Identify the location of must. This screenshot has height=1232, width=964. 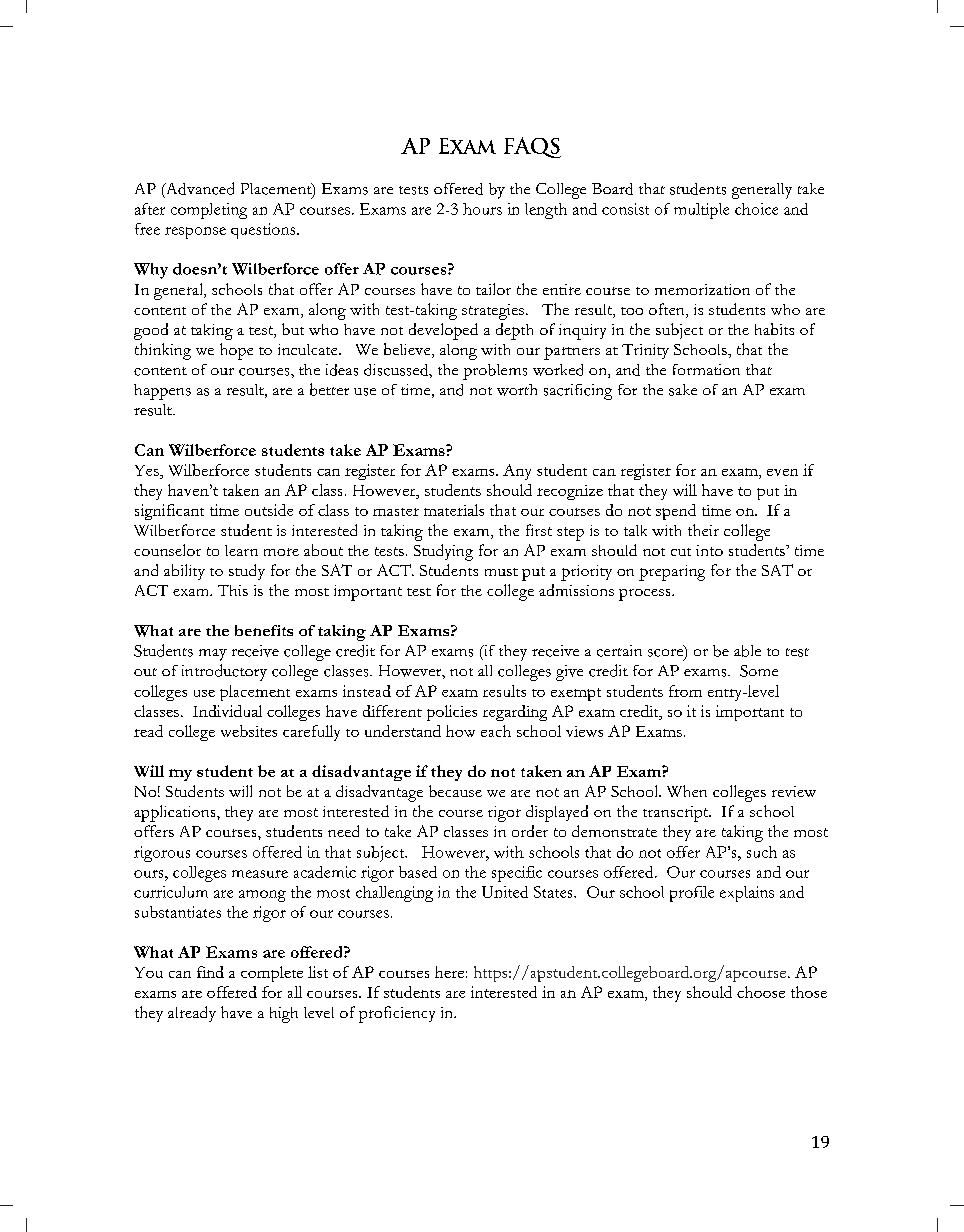
(501, 572).
